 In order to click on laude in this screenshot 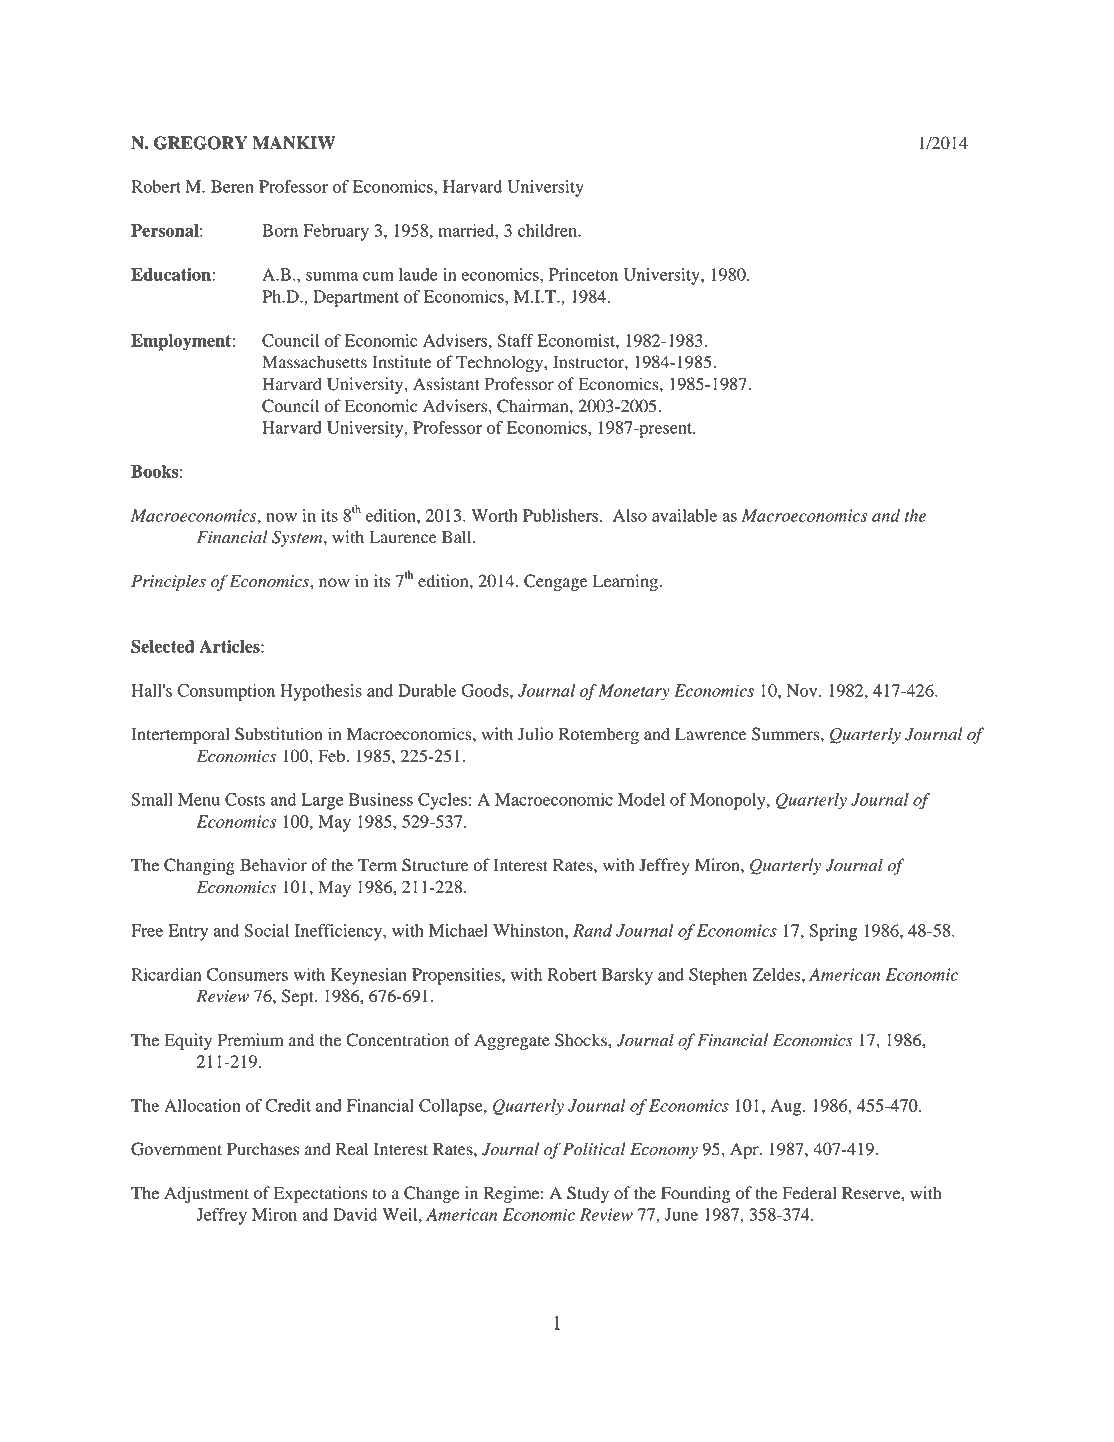, I will do `click(418, 274)`.
